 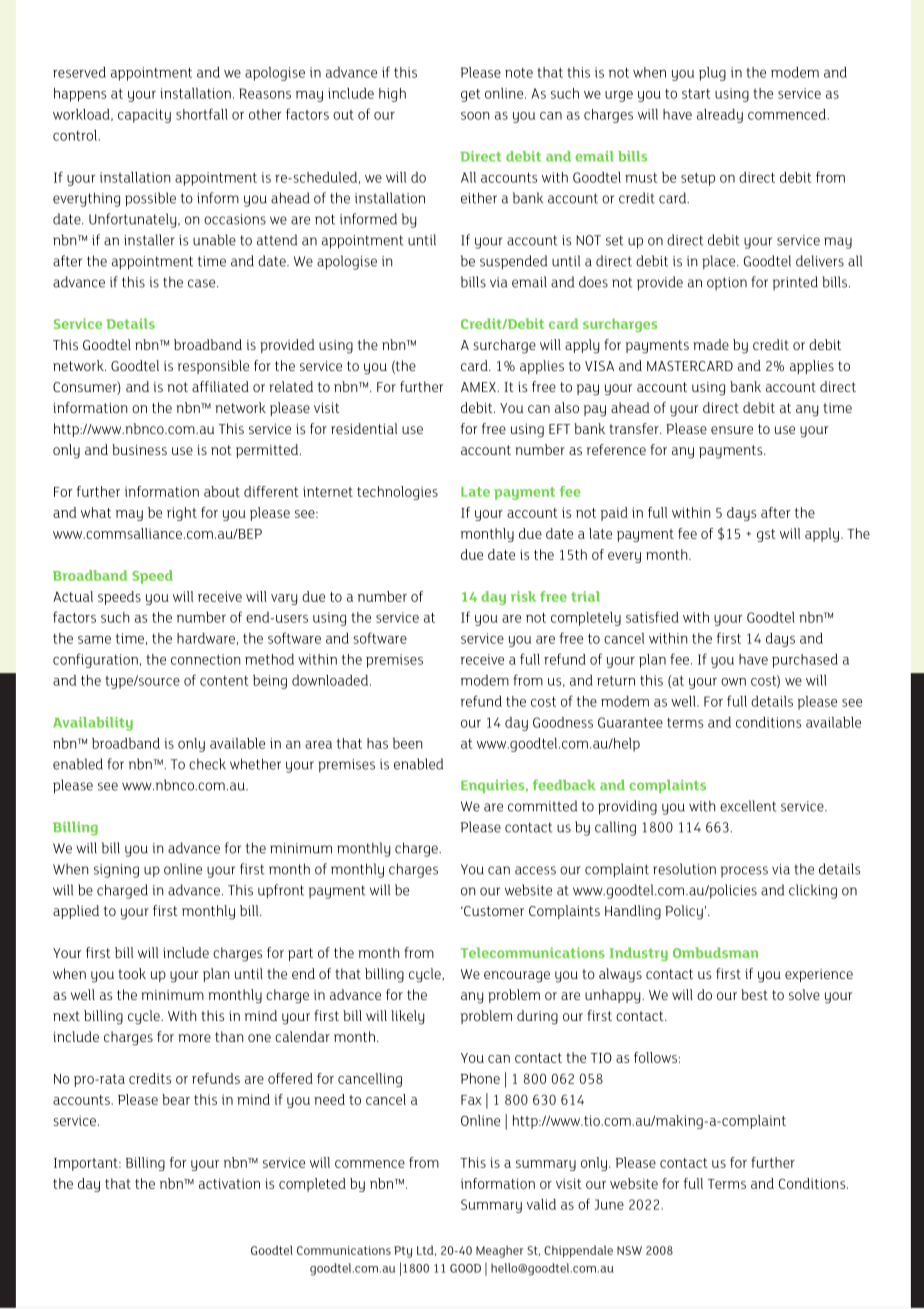 I want to click on Pty, so click(x=403, y=1252).
